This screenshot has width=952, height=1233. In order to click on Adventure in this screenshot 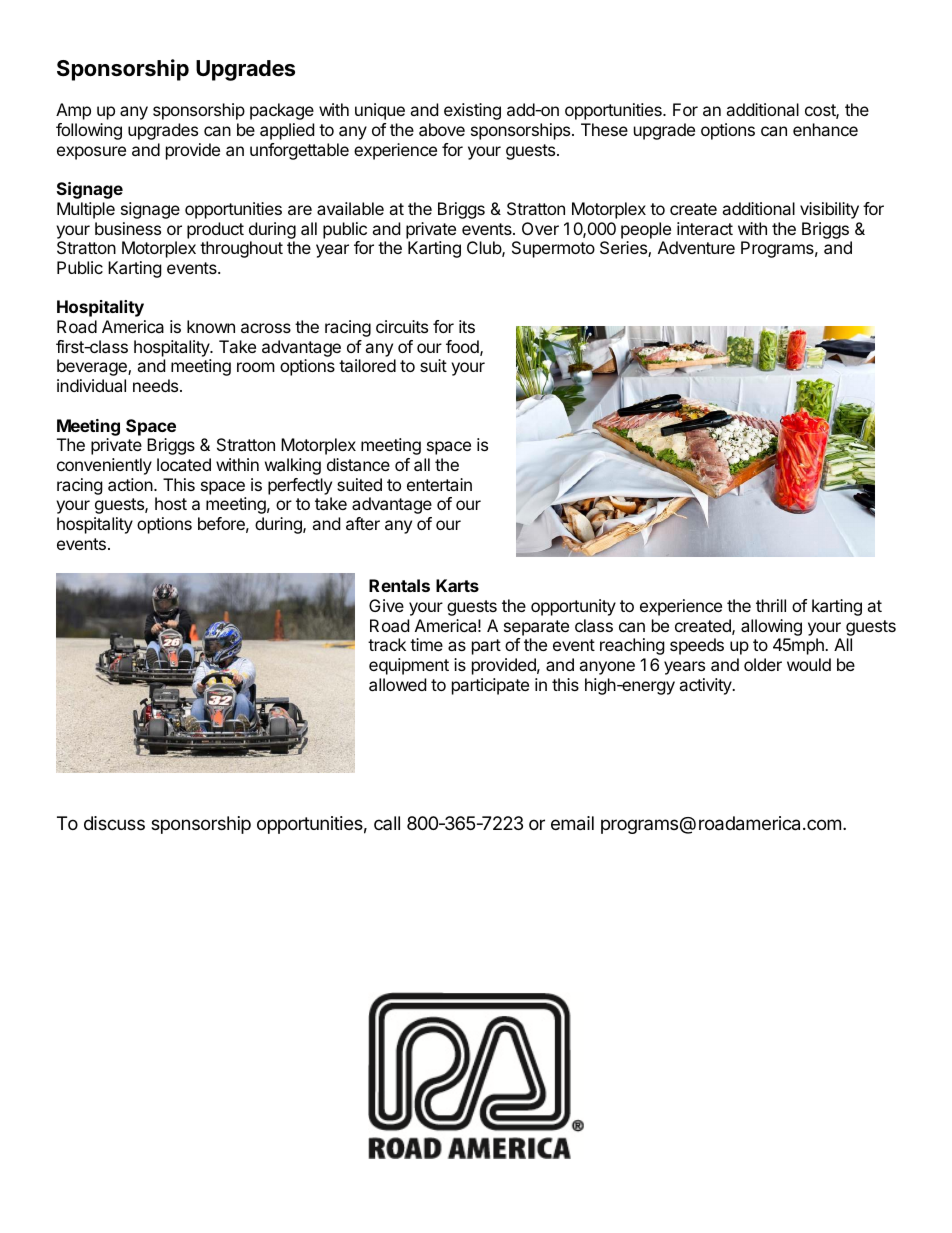, I will do `click(696, 247)`.
